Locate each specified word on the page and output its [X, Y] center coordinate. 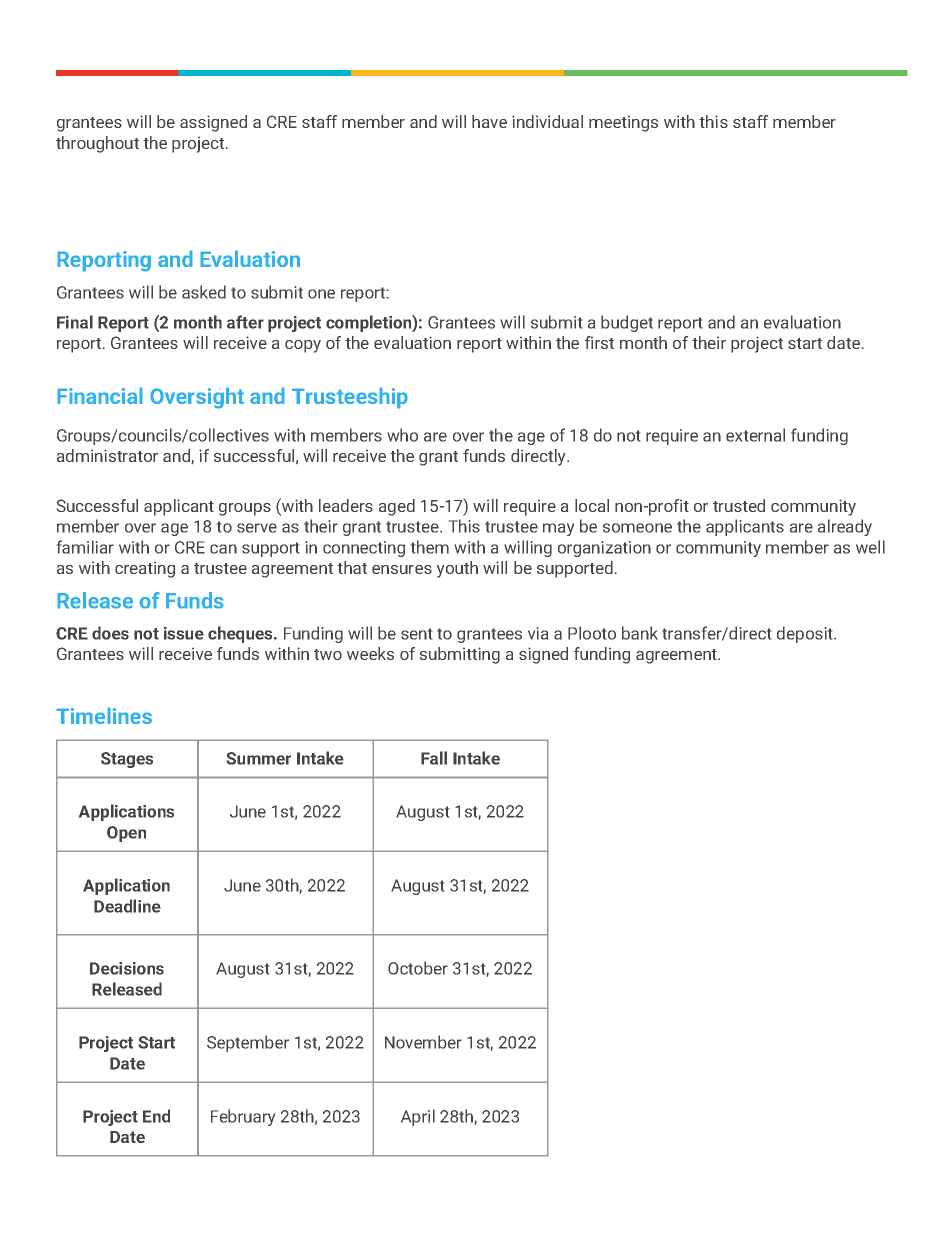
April [418, 1117]
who [402, 435]
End [156, 1116]
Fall [434, 758]
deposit [806, 634]
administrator [107, 455]
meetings [623, 124]
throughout [97, 144]
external [755, 435]
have [489, 121]
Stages [127, 760]
